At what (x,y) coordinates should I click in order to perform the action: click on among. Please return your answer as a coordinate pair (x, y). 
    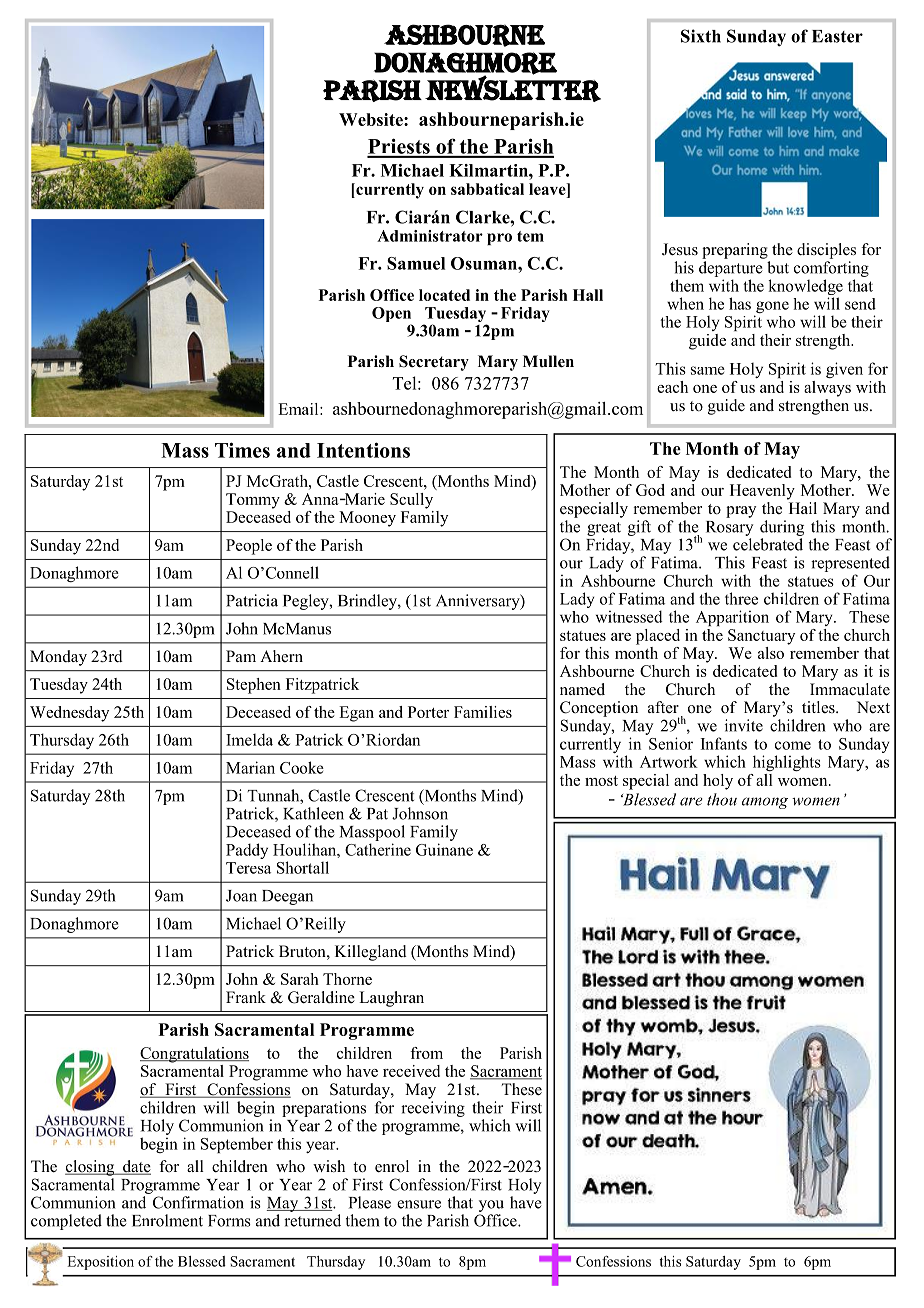
    Looking at the image, I should click on (765, 803).
